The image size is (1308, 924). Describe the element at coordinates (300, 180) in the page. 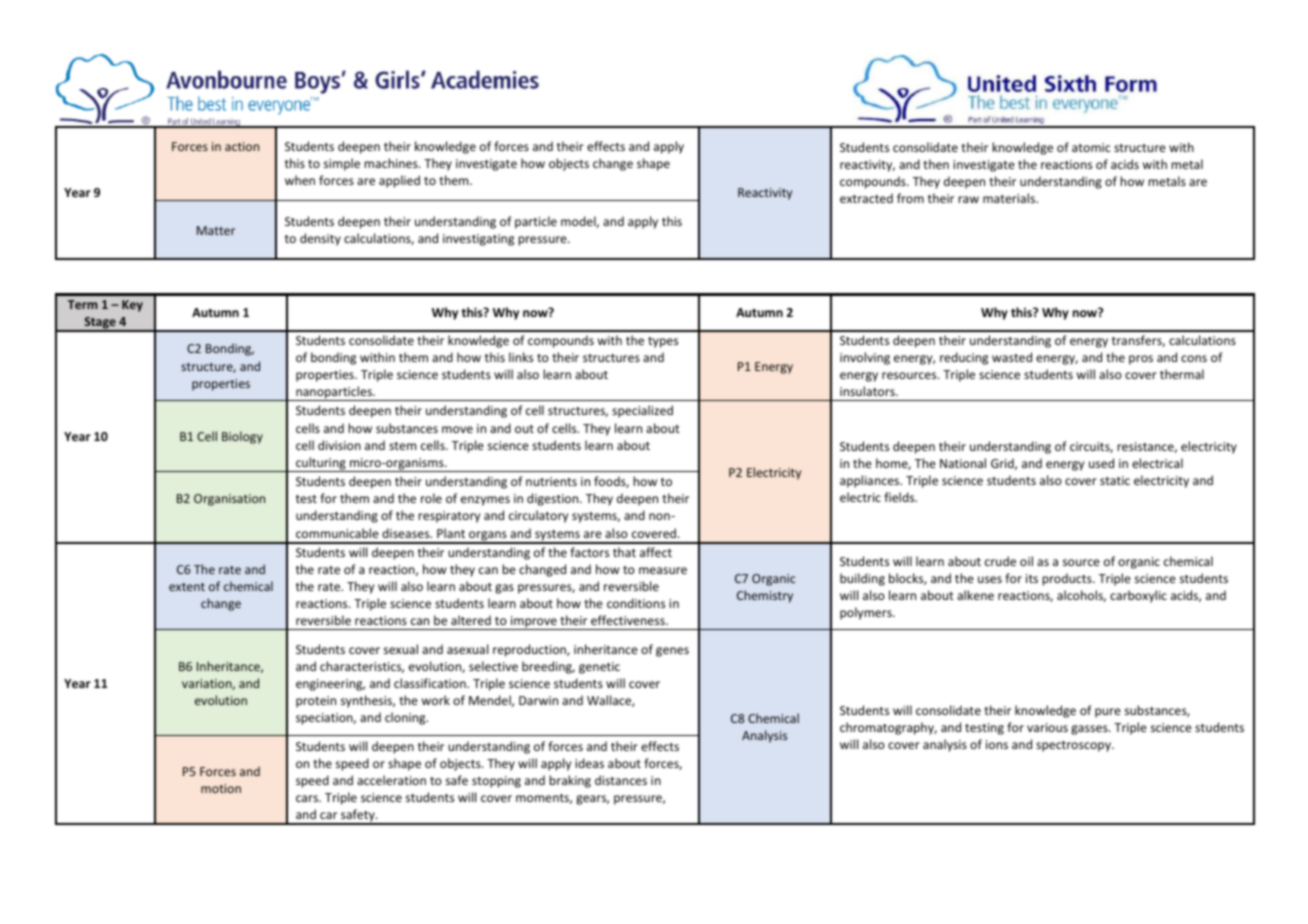

I see `when` at that location.
